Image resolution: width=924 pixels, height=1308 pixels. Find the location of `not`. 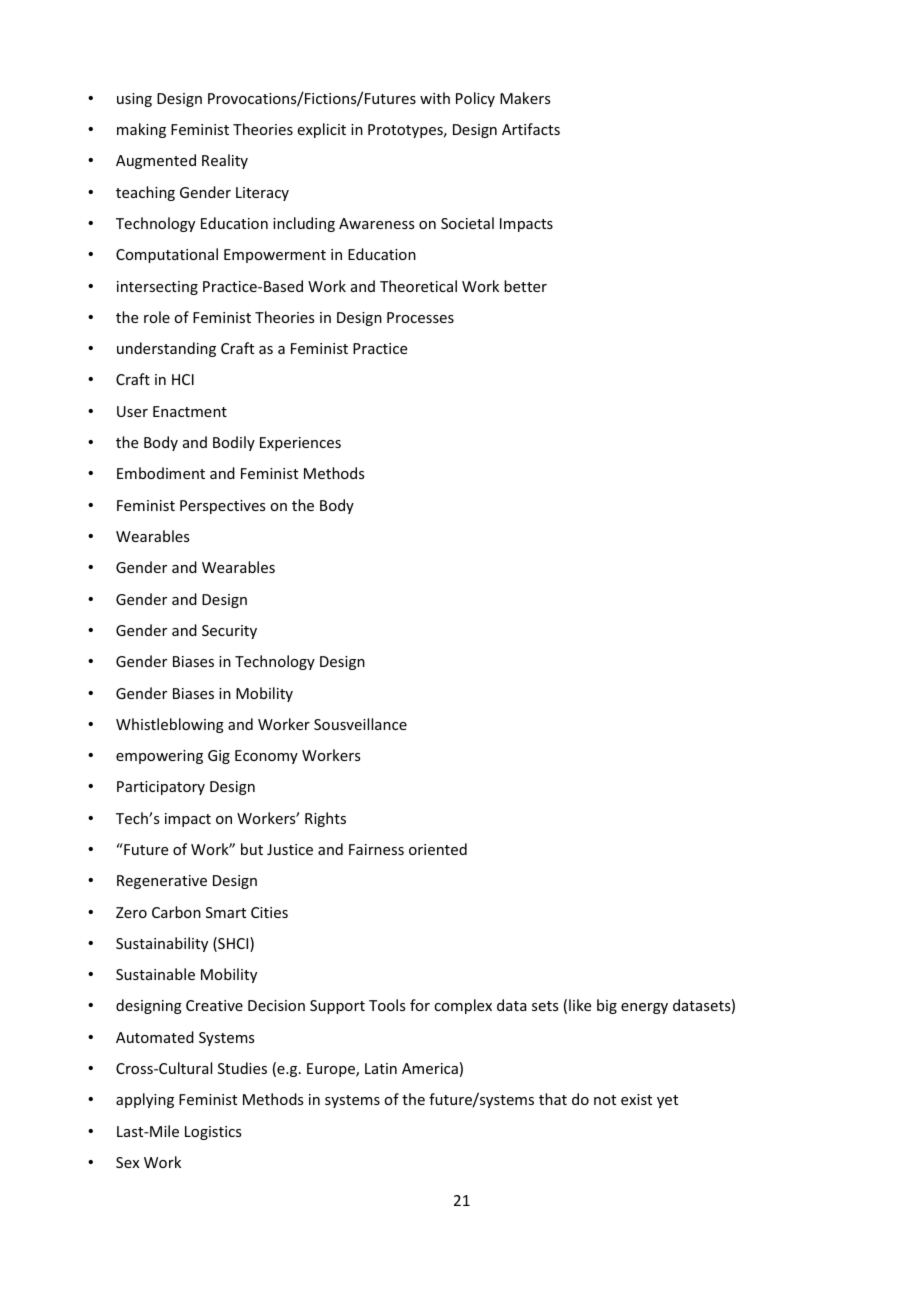

not is located at coordinates (605, 1100).
